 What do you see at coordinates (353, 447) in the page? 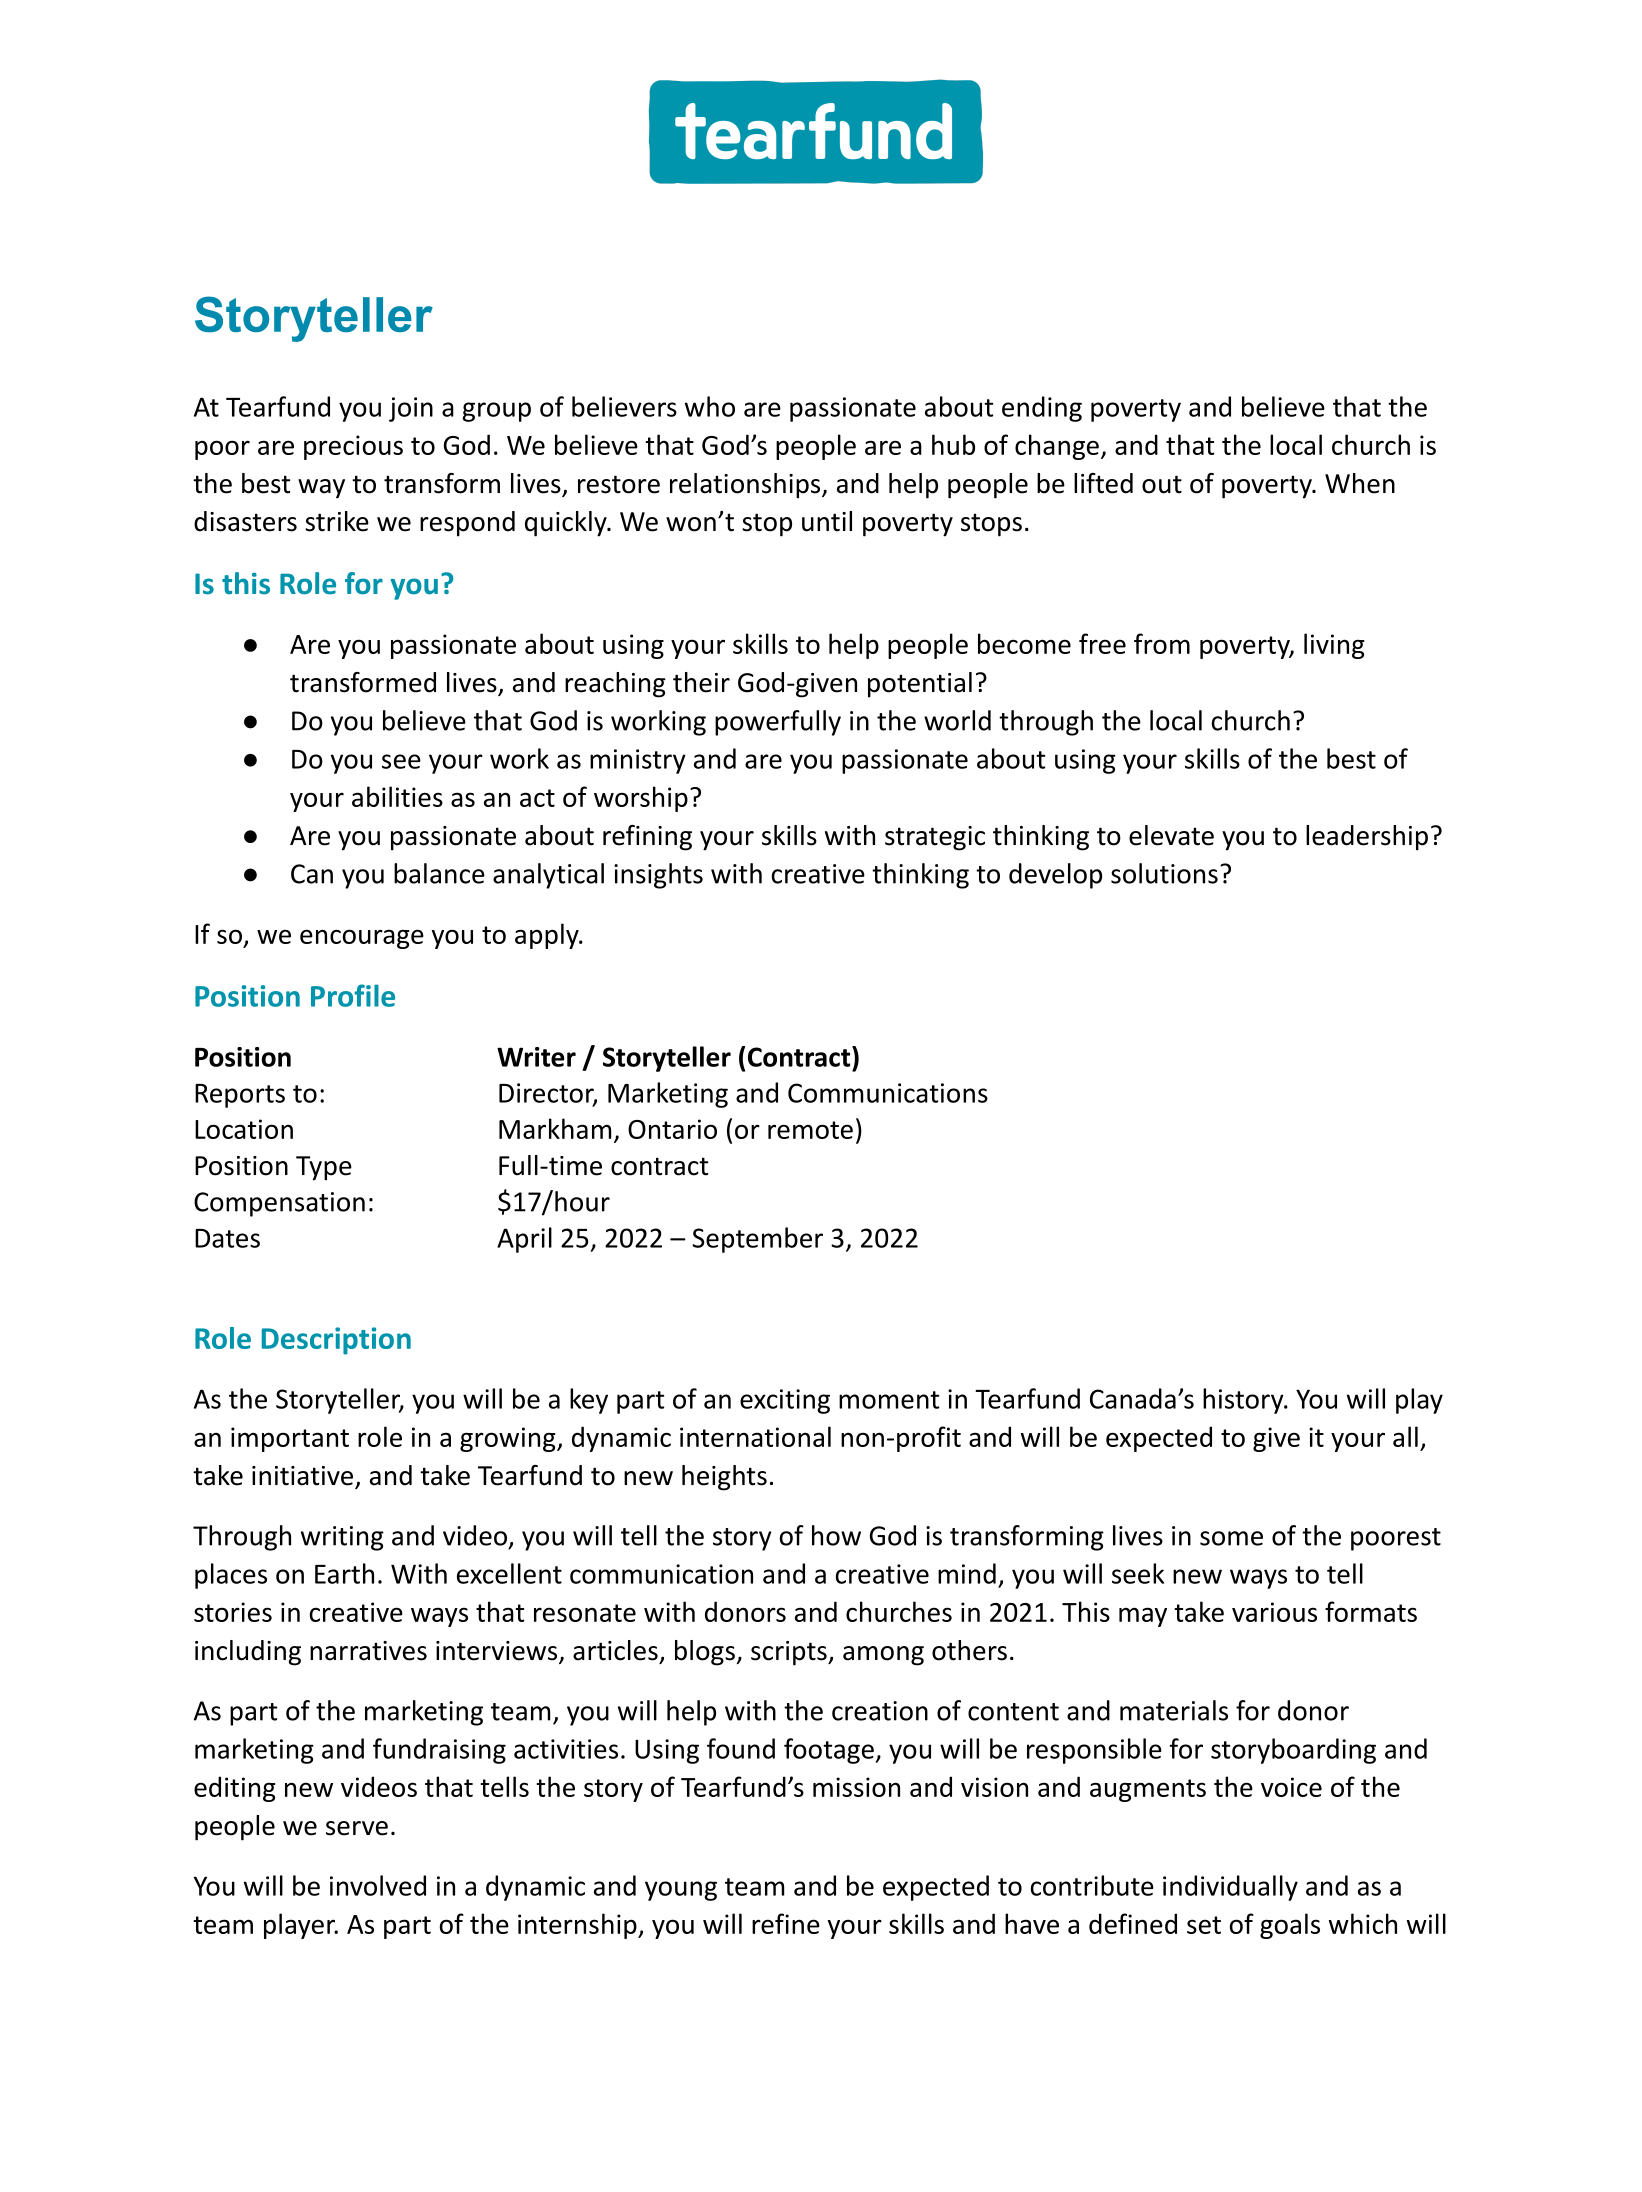
I see `precious` at bounding box center [353, 447].
